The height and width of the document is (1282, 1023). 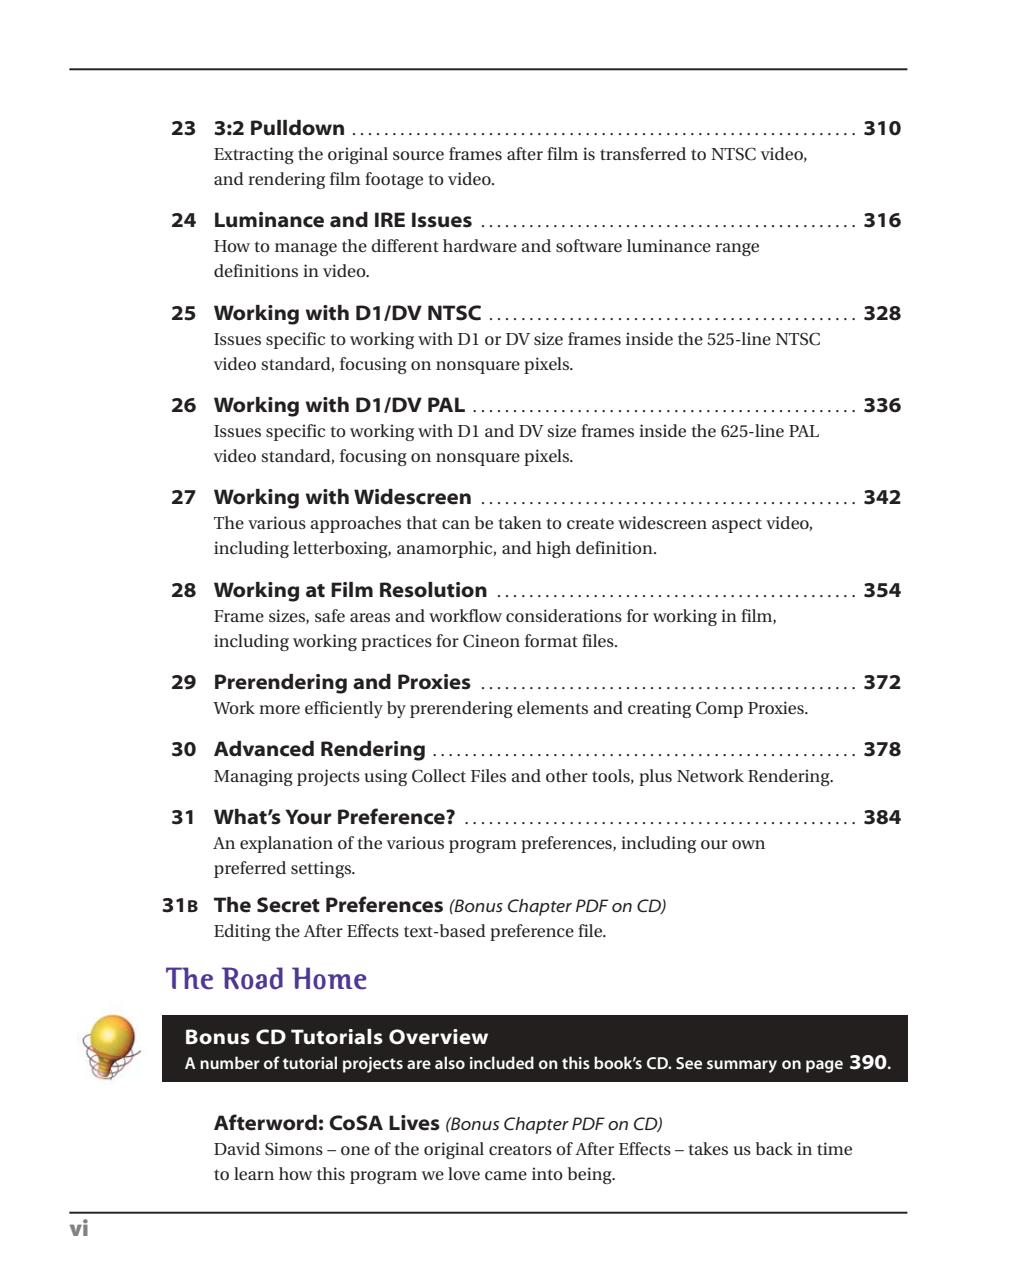 I want to click on approaches, so click(x=355, y=524).
